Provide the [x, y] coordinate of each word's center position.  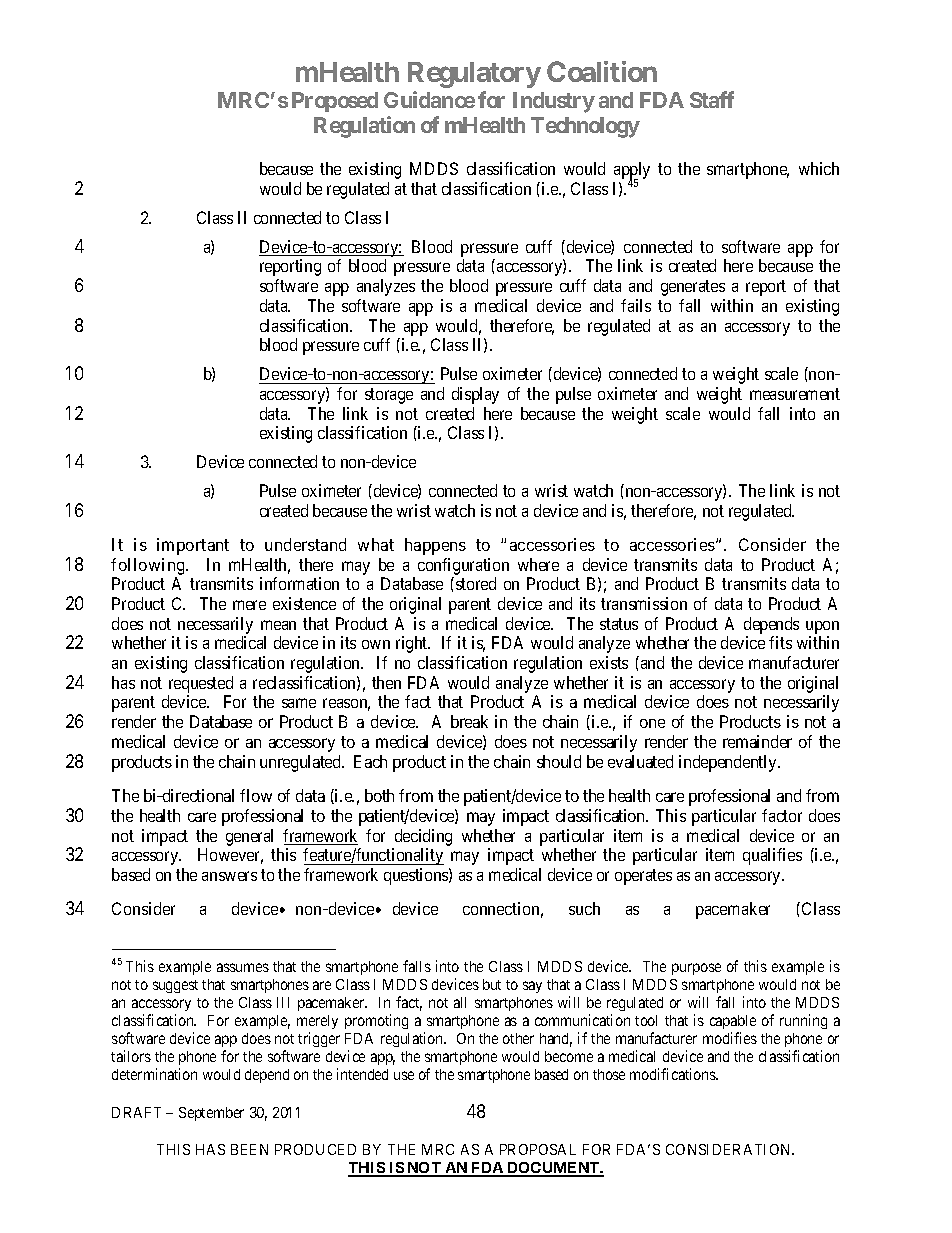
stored [474, 583]
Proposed [335, 102]
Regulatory [474, 75]
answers [229, 876]
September [211, 1114]
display [475, 395]
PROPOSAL [538, 1149]
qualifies [772, 856]
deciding [422, 839]
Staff [712, 99]
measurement [795, 394]
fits [780, 642]
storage [389, 396]
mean [278, 625]
